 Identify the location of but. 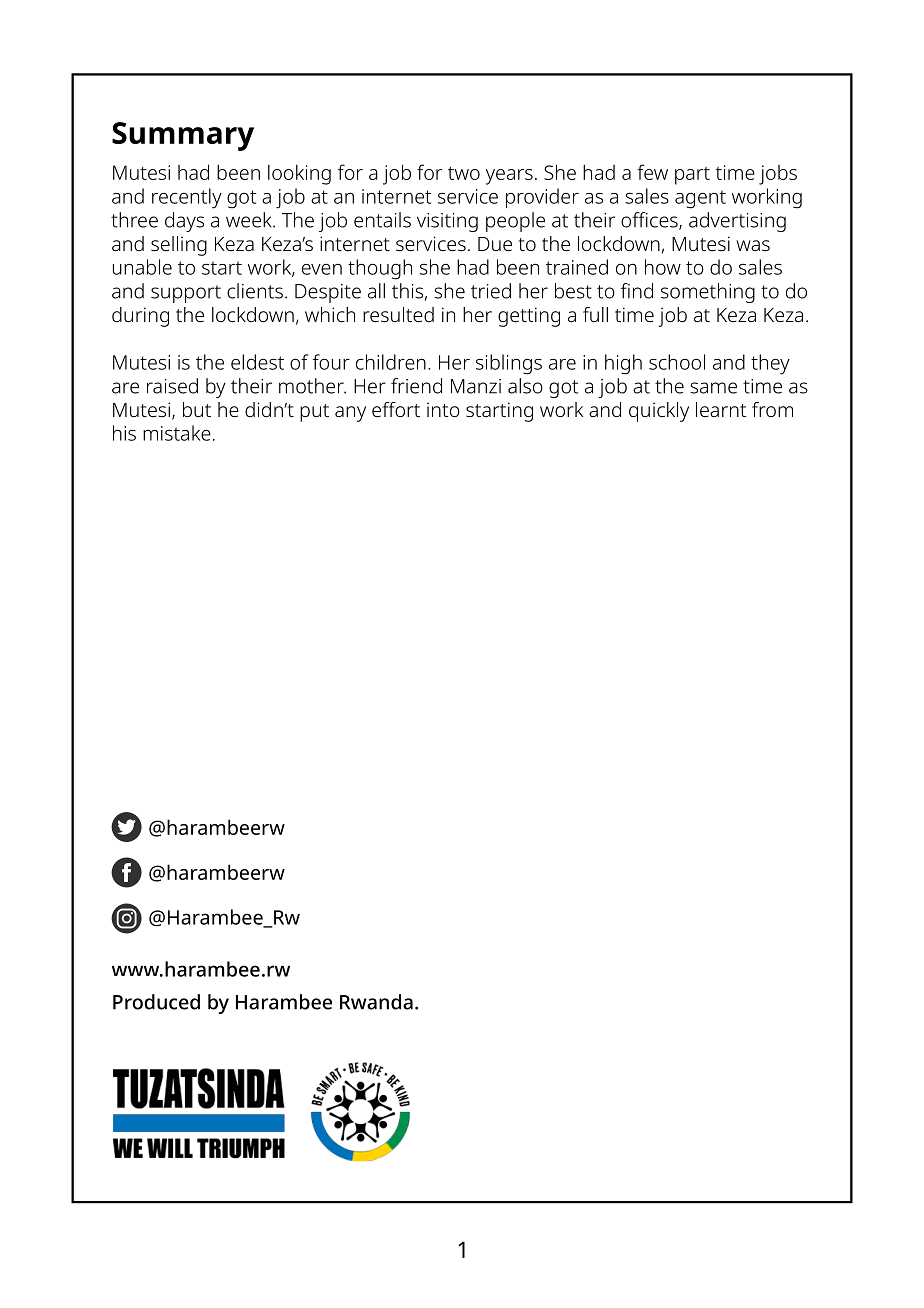
(197, 409).
